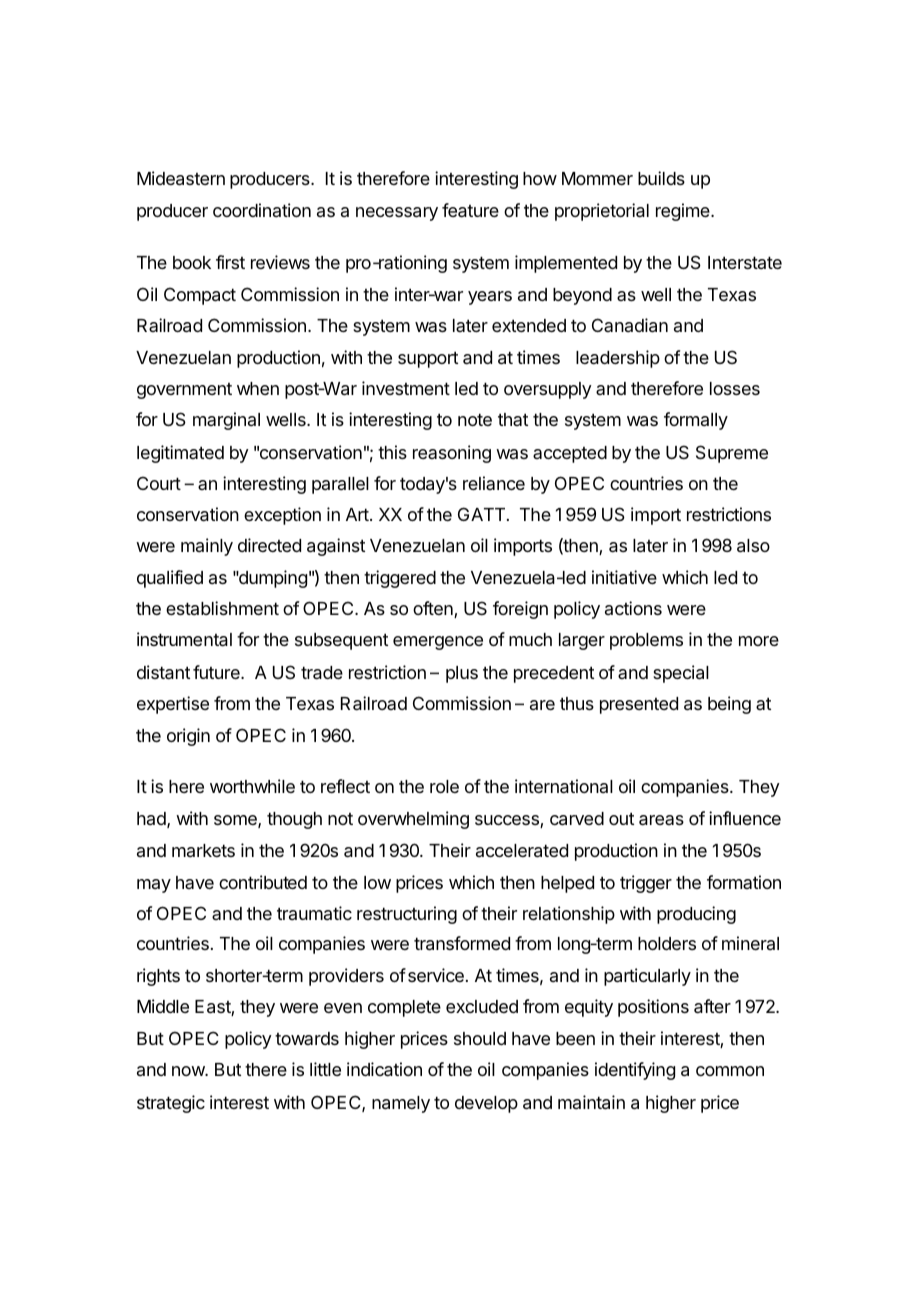 This screenshot has width=924, height=1307. Describe the element at coordinates (438, 643) in the screenshot. I see `emergence` at that location.
